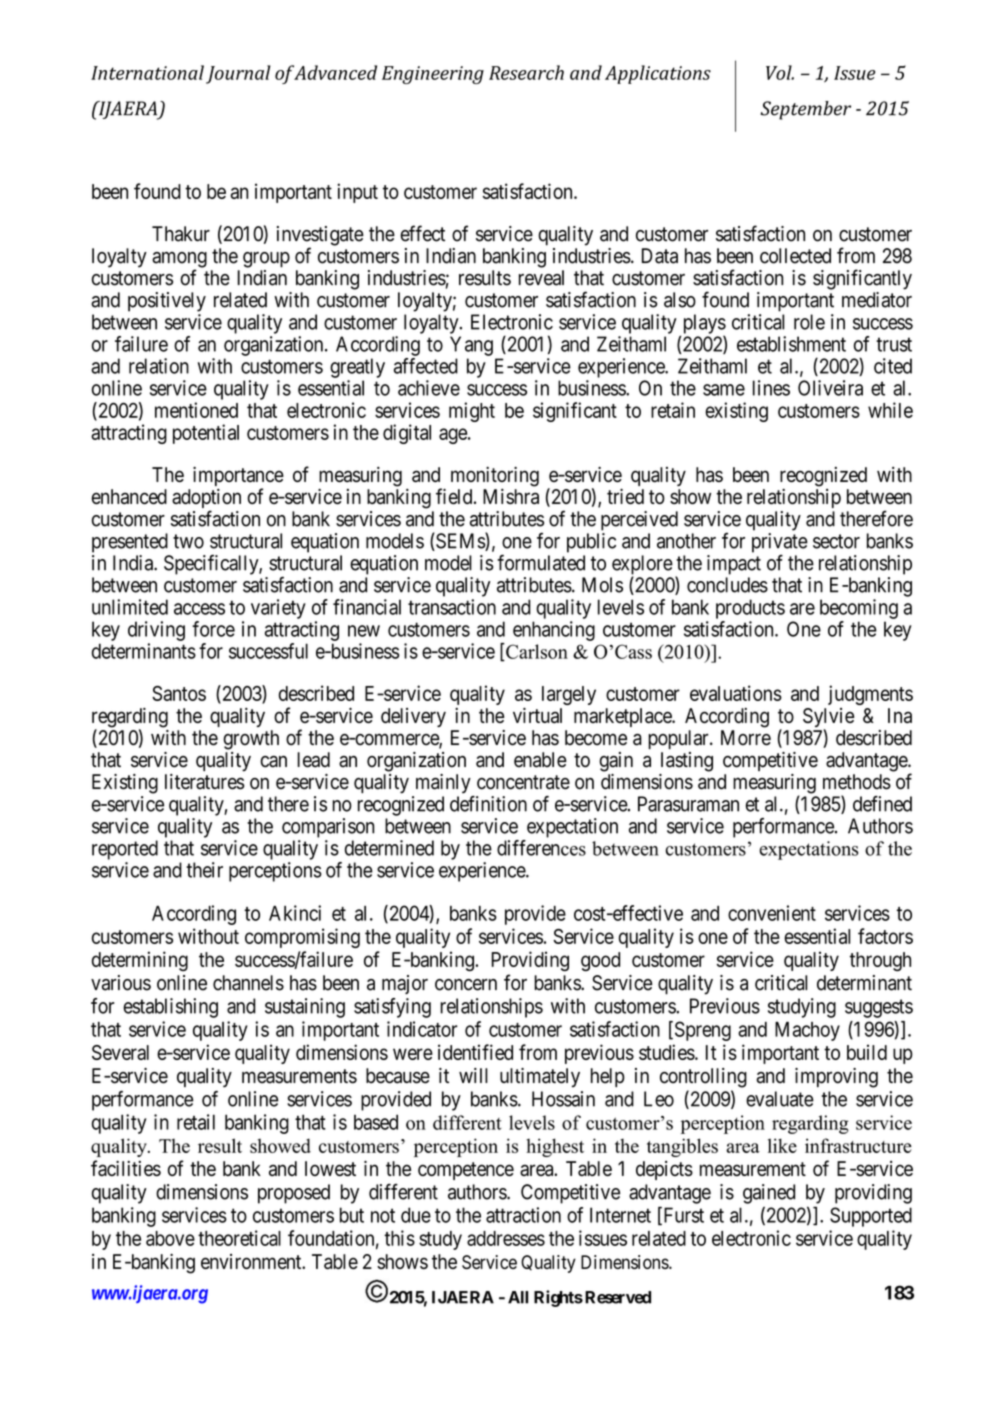 The image size is (1003, 1417). I want to click on September, so click(805, 110).
